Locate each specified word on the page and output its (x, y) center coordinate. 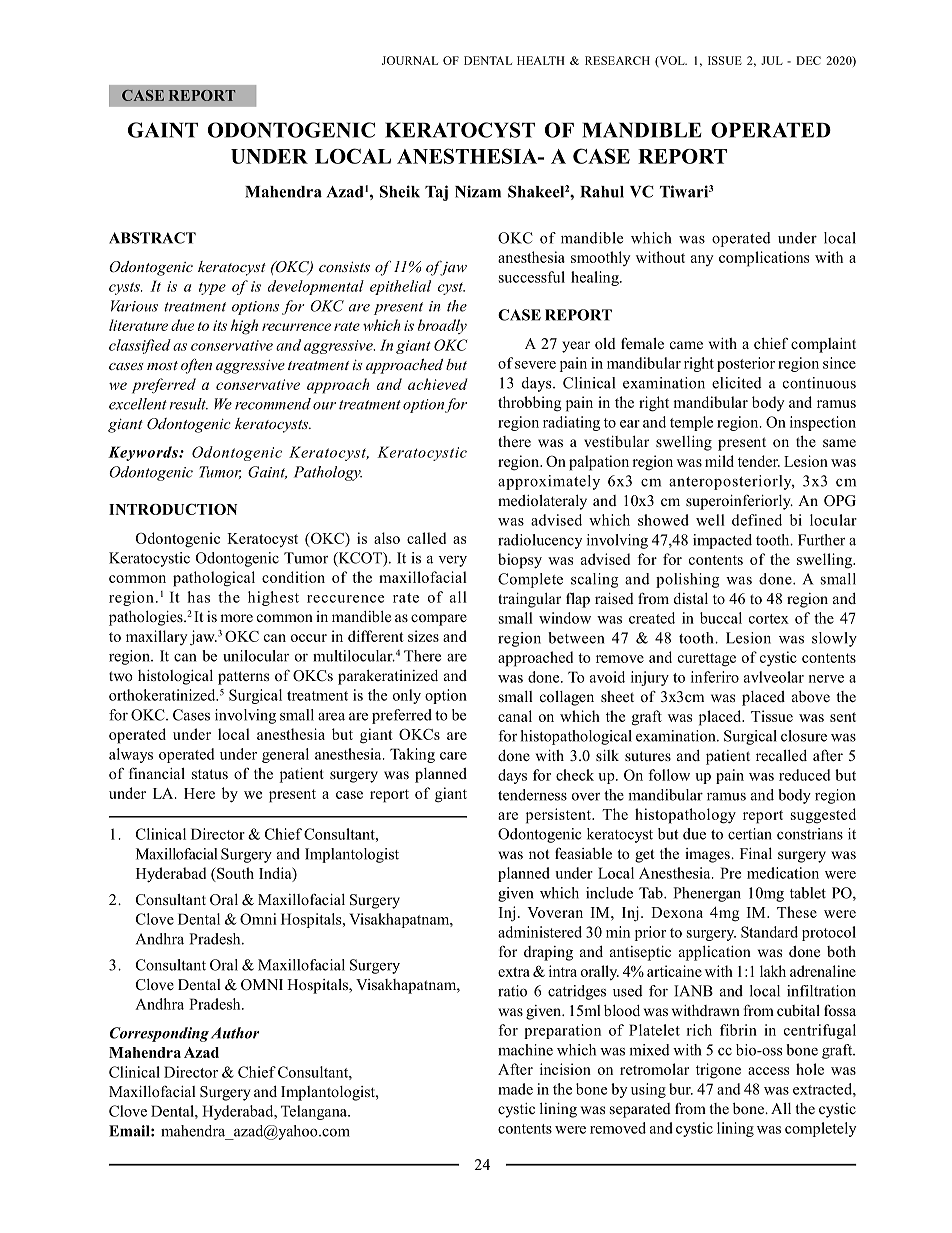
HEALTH (541, 60)
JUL (772, 60)
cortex (769, 619)
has (198, 597)
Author (235, 1033)
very (452, 561)
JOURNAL (410, 60)
